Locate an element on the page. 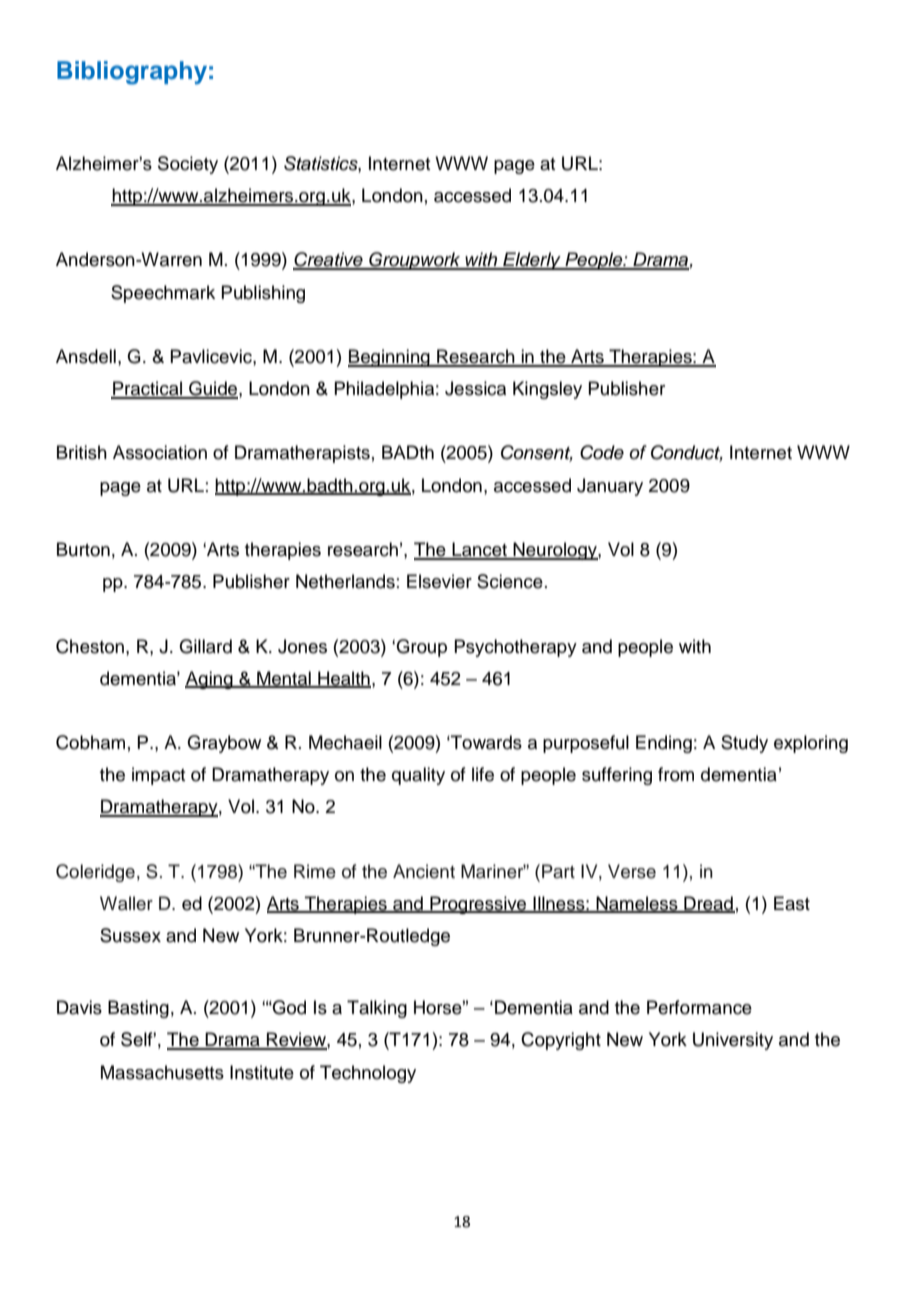  Massachusetts is located at coordinates (162, 1072).
